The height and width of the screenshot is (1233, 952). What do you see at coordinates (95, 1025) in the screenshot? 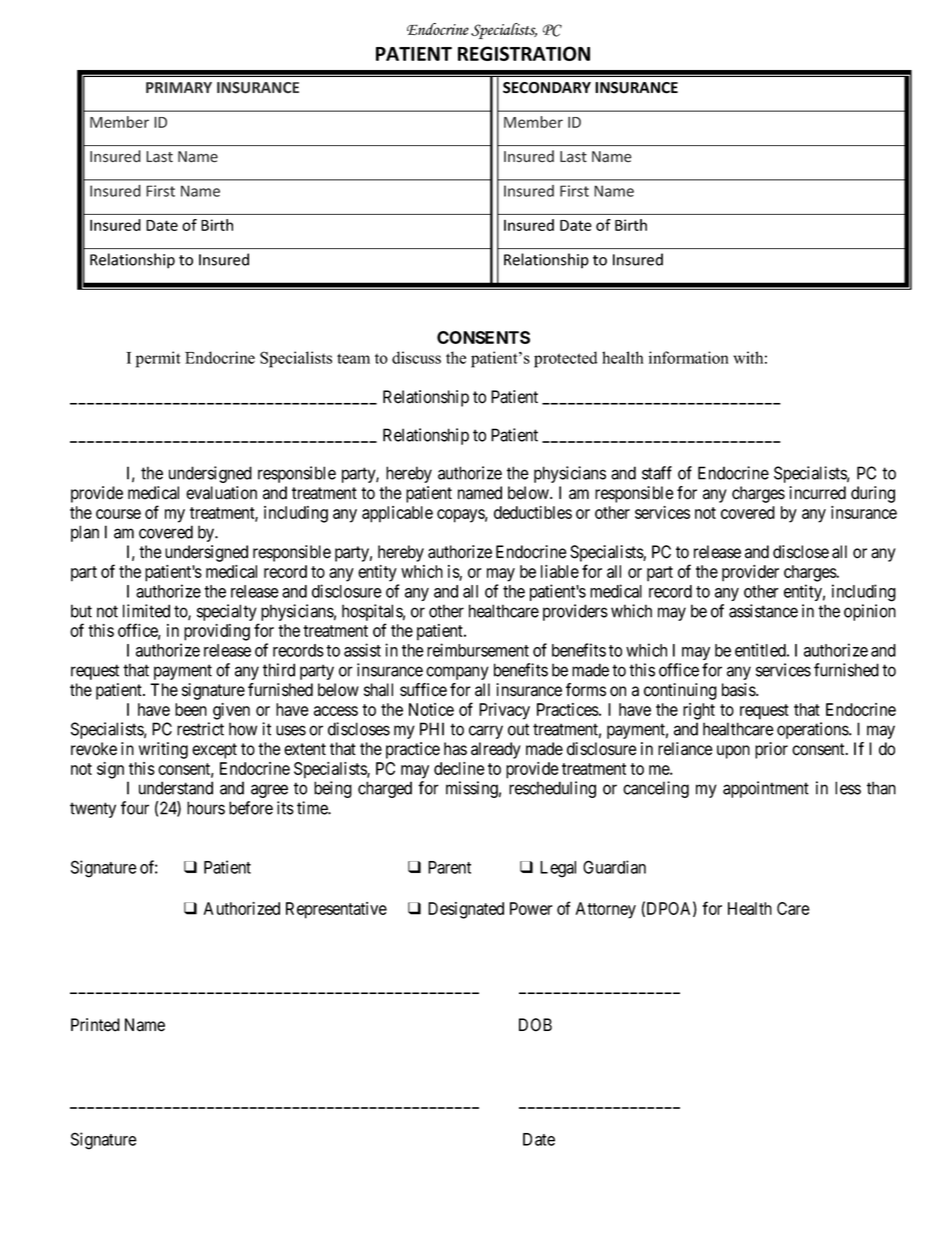
I see `Printed` at bounding box center [95, 1025].
